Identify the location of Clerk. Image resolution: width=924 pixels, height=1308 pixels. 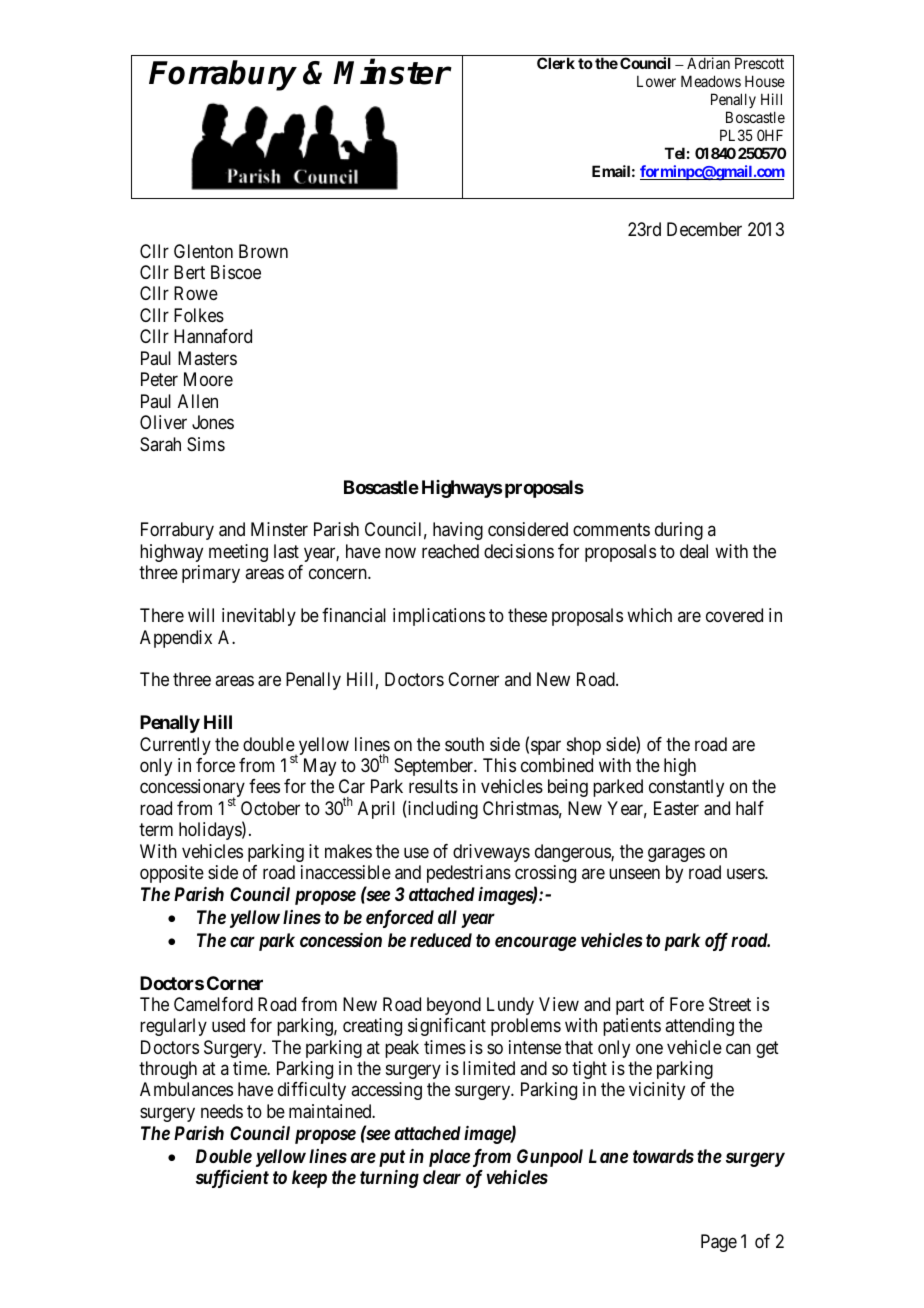
(556, 63).
